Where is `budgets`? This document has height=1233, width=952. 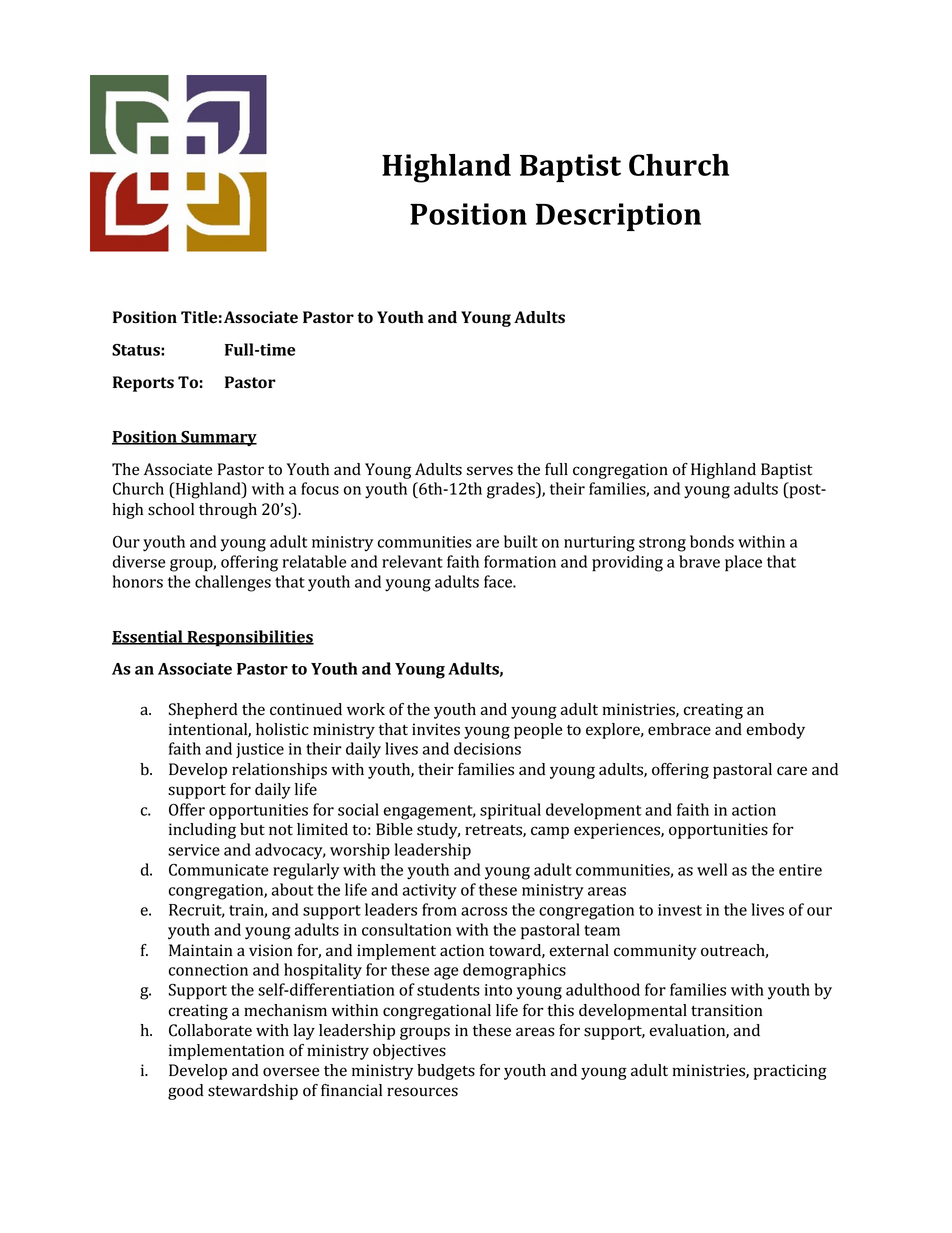 budgets is located at coordinates (446, 1072).
